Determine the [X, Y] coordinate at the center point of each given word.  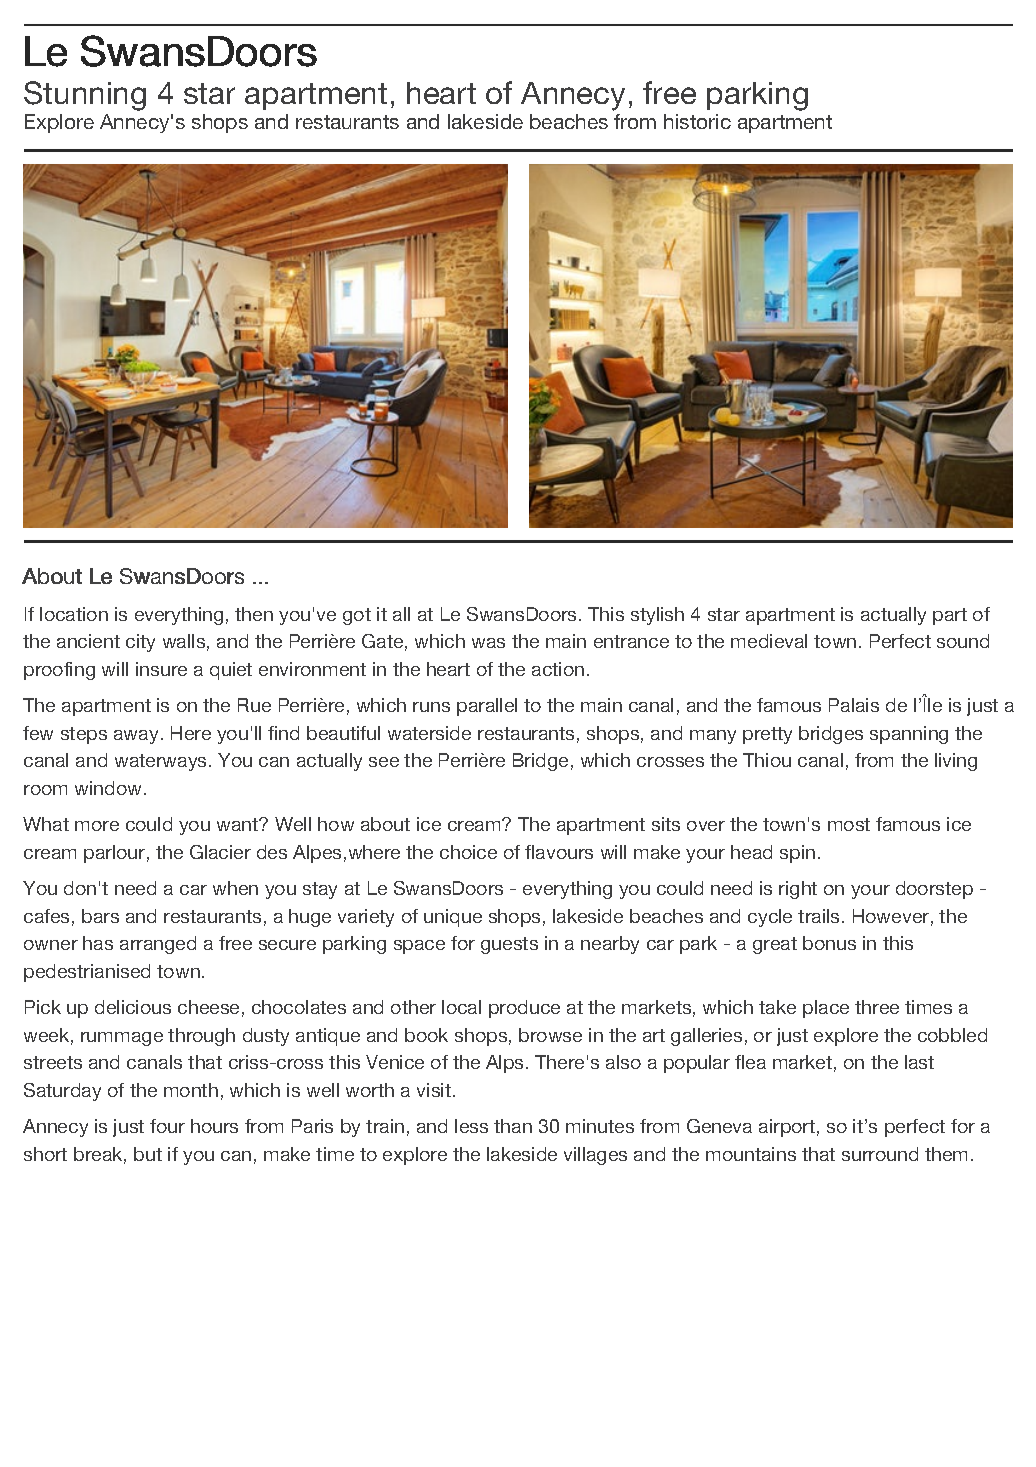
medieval [769, 641]
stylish [657, 616]
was [488, 643]
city [140, 643]
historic [697, 121]
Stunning [85, 96]
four [167, 1126]
